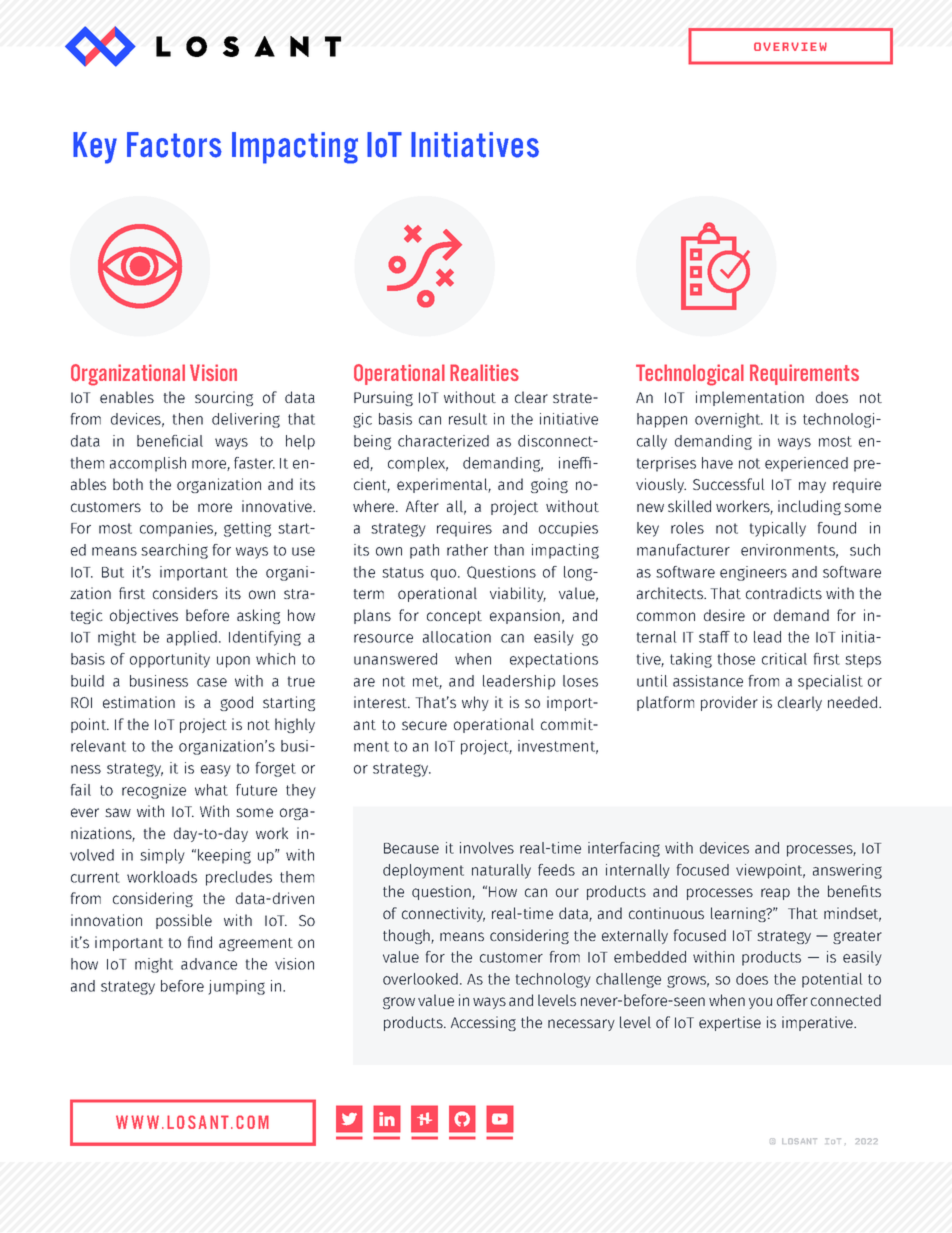 This screenshot has height=1233, width=952. What do you see at coordinates (483, 1023) in the screenshot?
I see `Accessing` at bounding box center [483, 1023].
